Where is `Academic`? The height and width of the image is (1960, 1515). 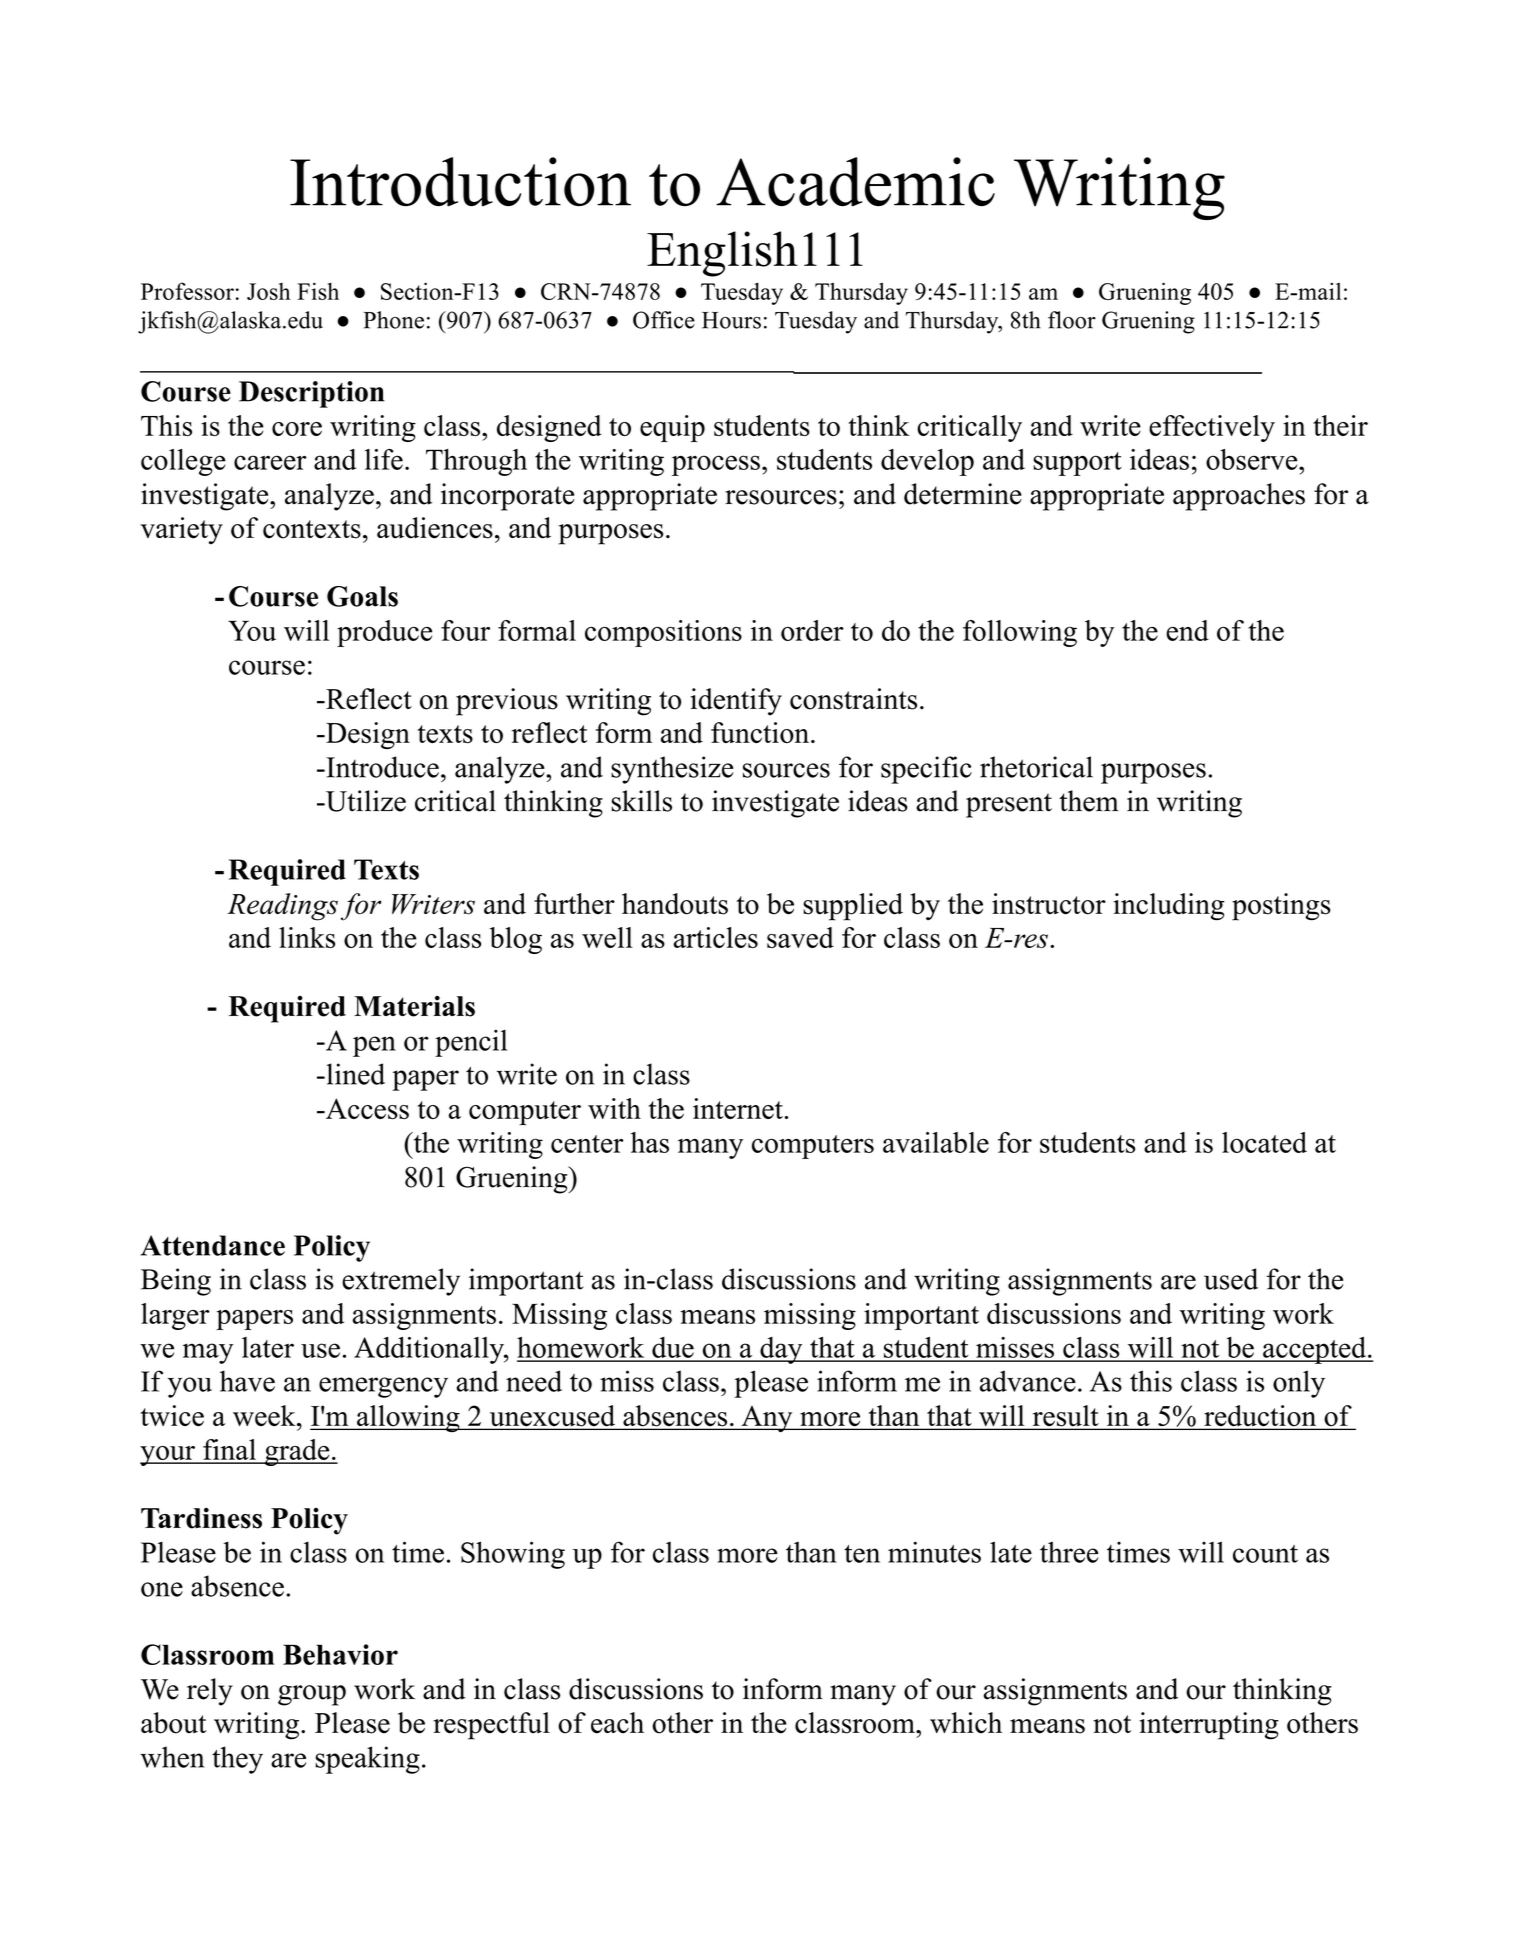 Academic is located at coordinates (855, 182).
